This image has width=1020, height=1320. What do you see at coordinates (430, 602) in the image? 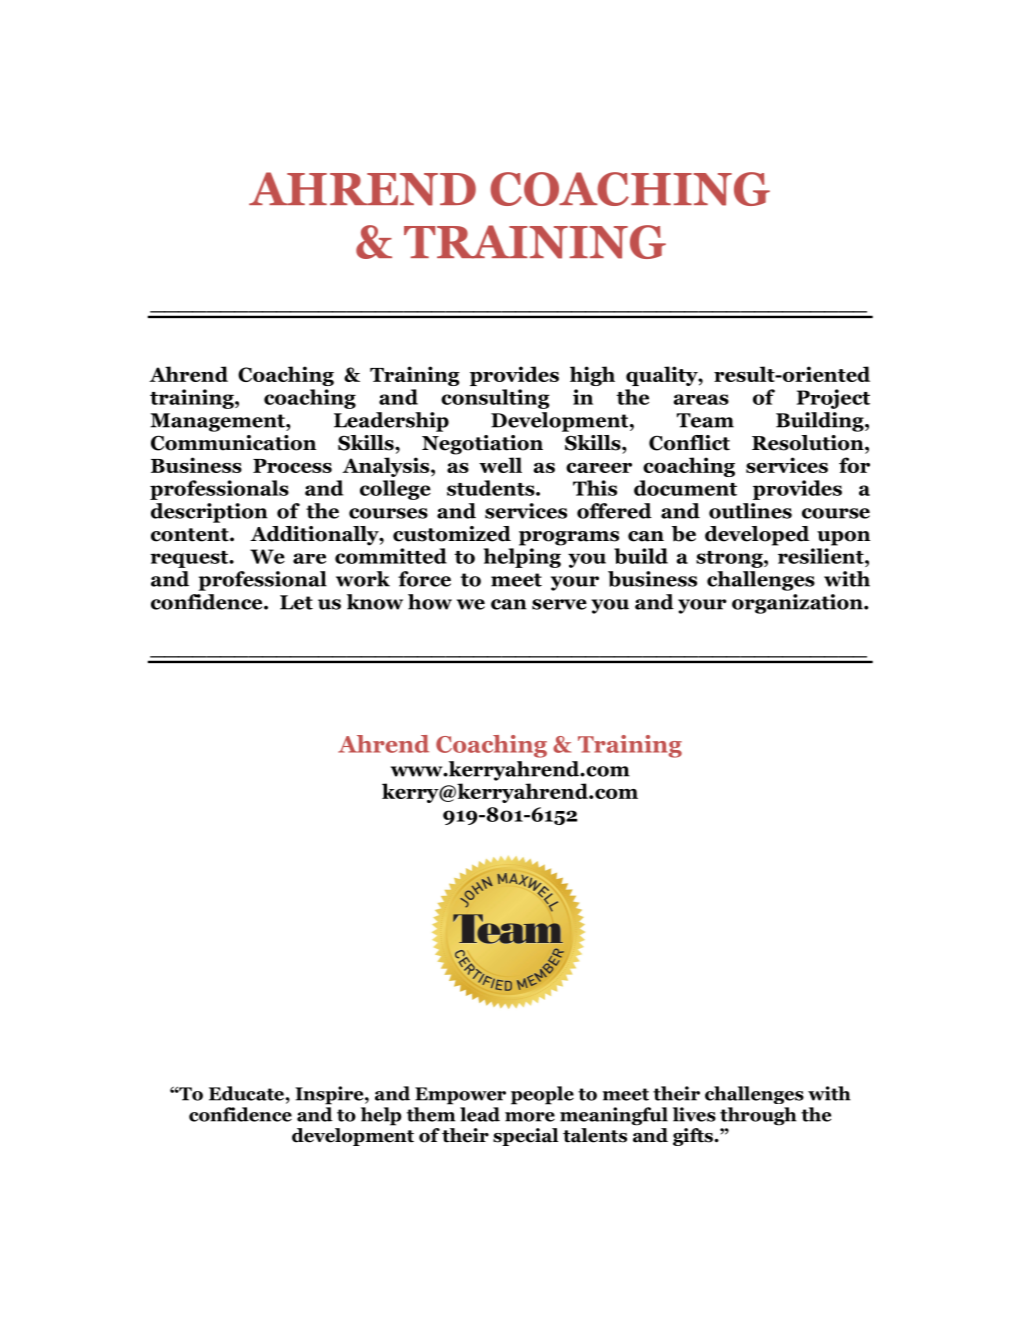
I see `how` at bounding box center [430, 602].
